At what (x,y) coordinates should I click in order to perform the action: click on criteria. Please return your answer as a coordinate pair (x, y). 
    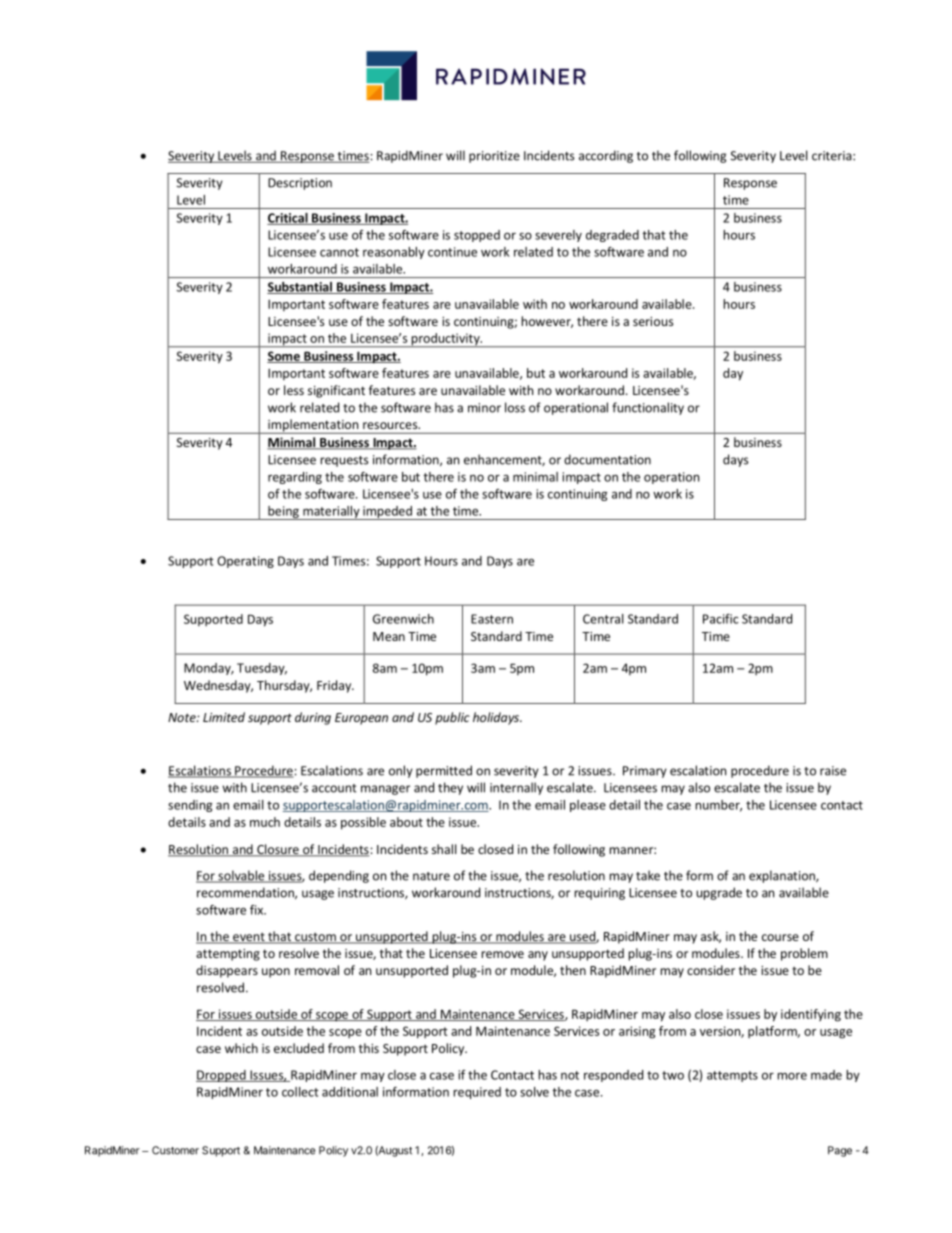
    Looking at the image, I should click on (833, 156).
